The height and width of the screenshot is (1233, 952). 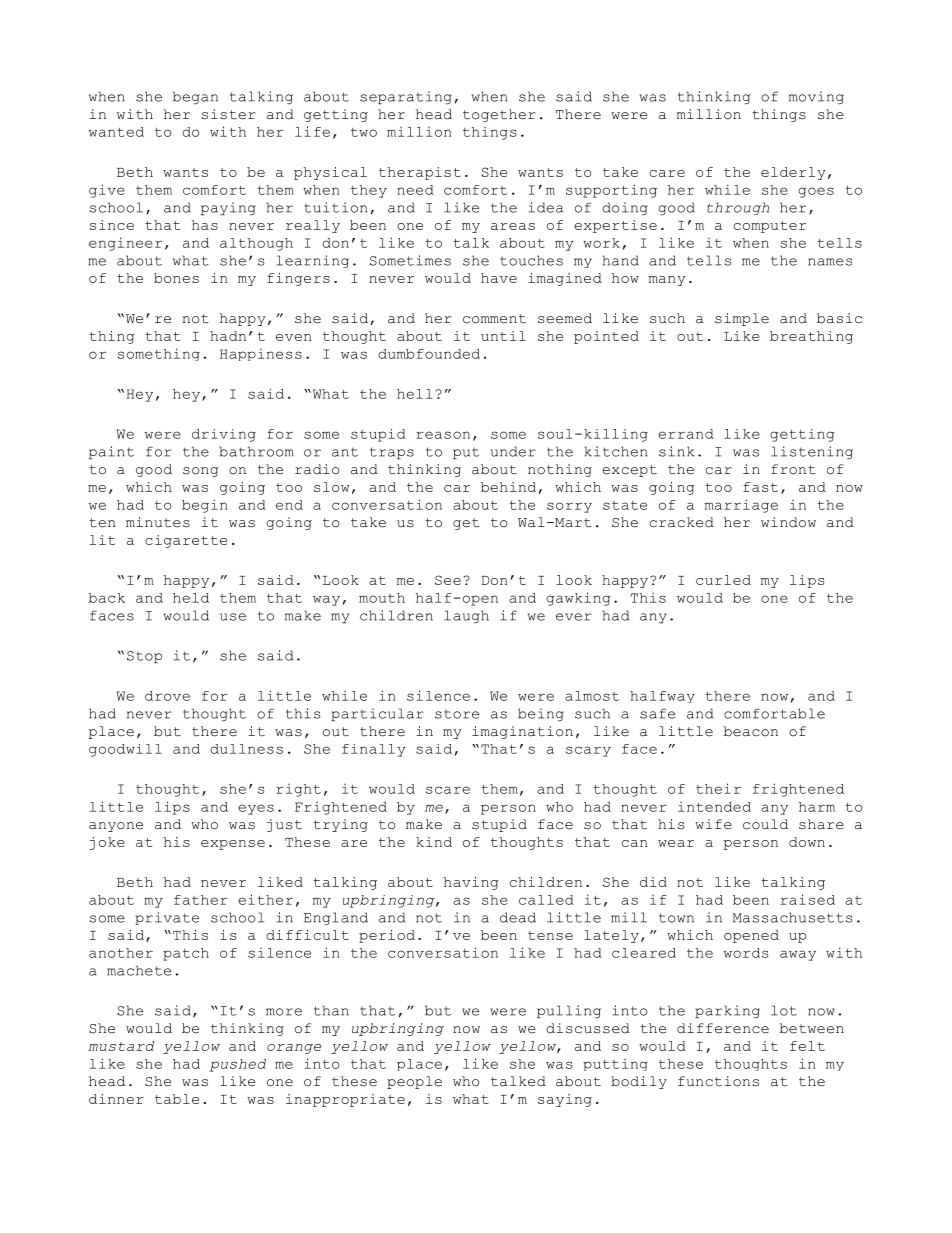 What do you see at coordinates (816, 97) in the screenshot?
I see `moving` at bounding box center [816, 97].
